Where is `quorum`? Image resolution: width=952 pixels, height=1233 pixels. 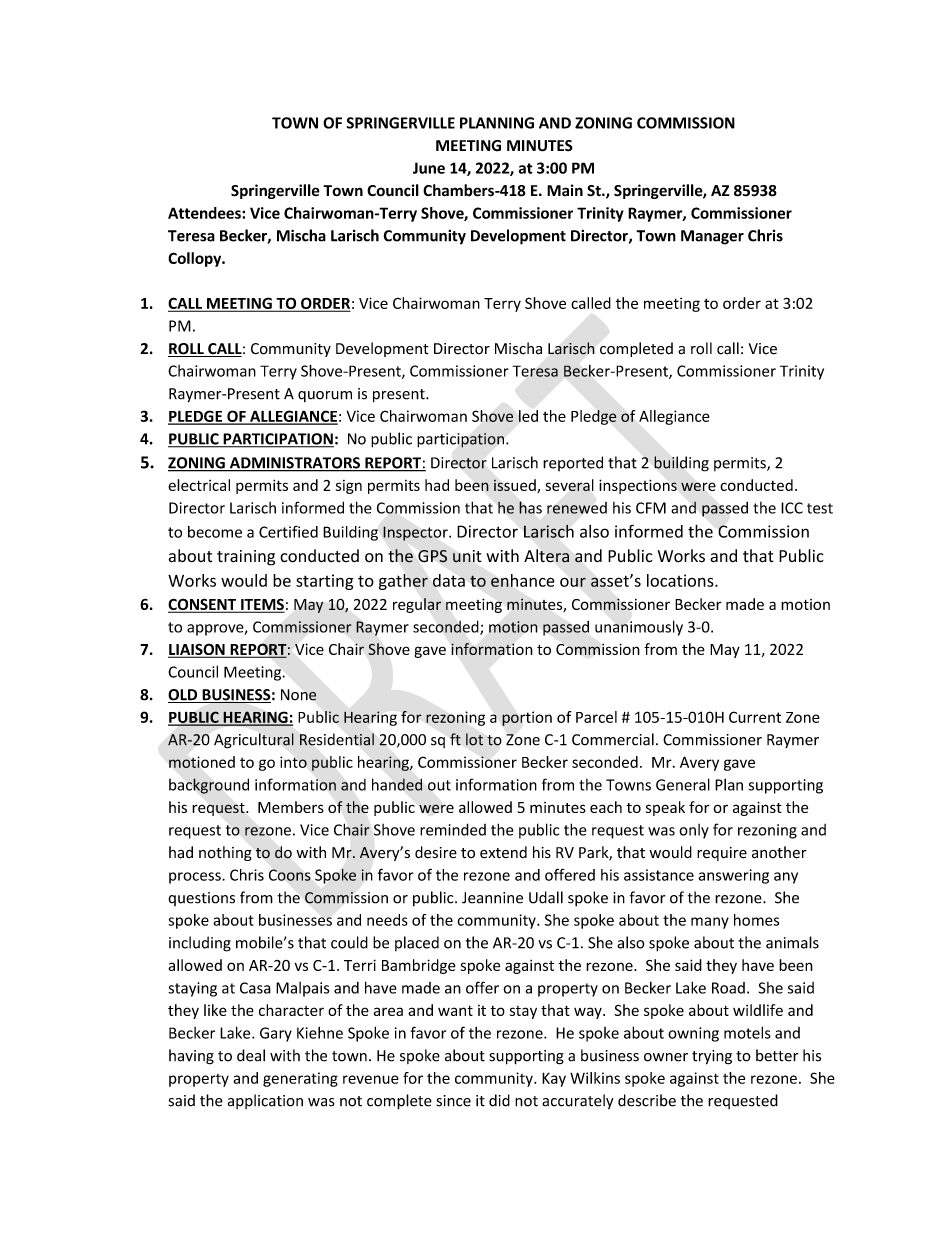 quorum is located at coordinates (325, 396).
